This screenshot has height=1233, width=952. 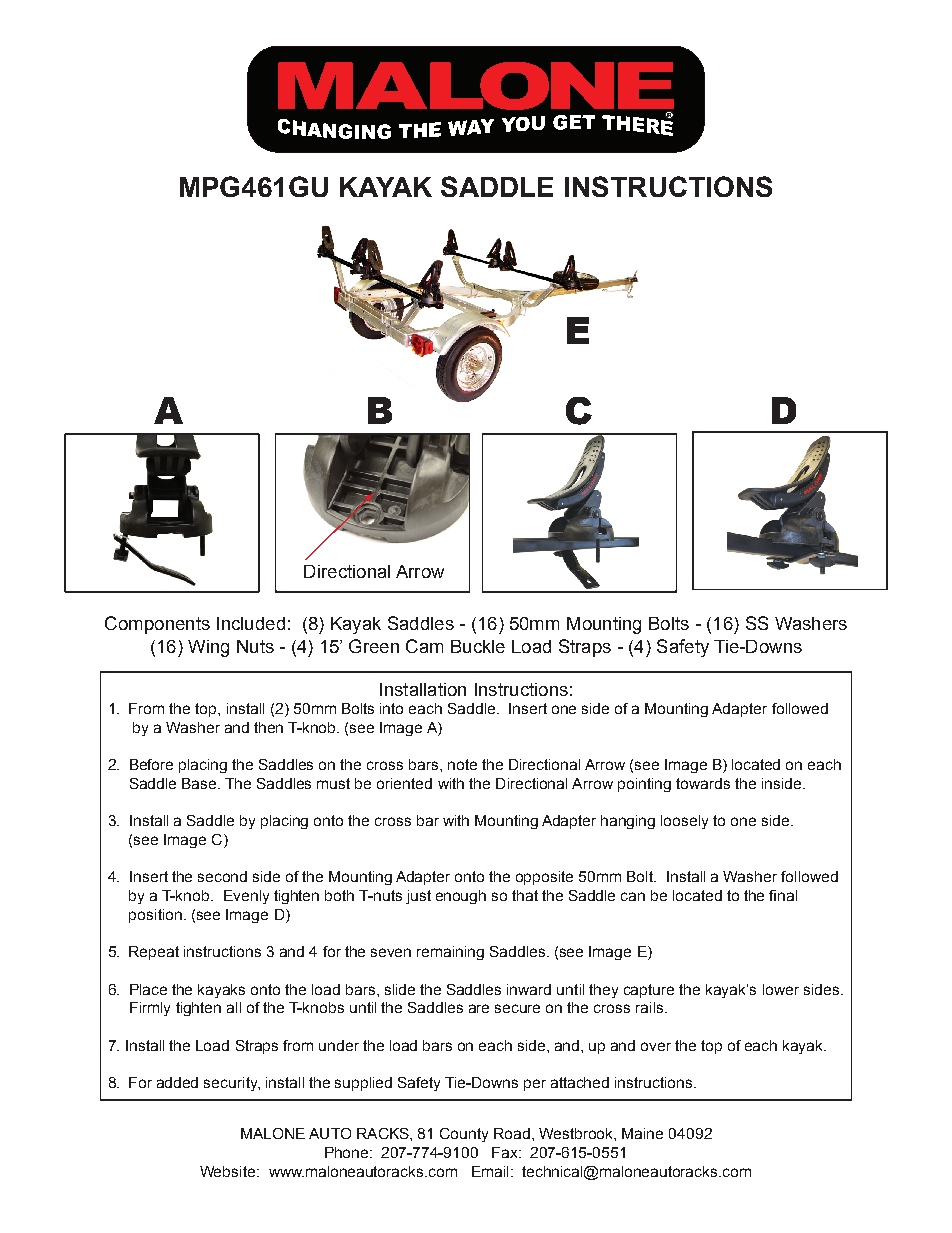 I want to click on towards, so click(x=703, y=783).
